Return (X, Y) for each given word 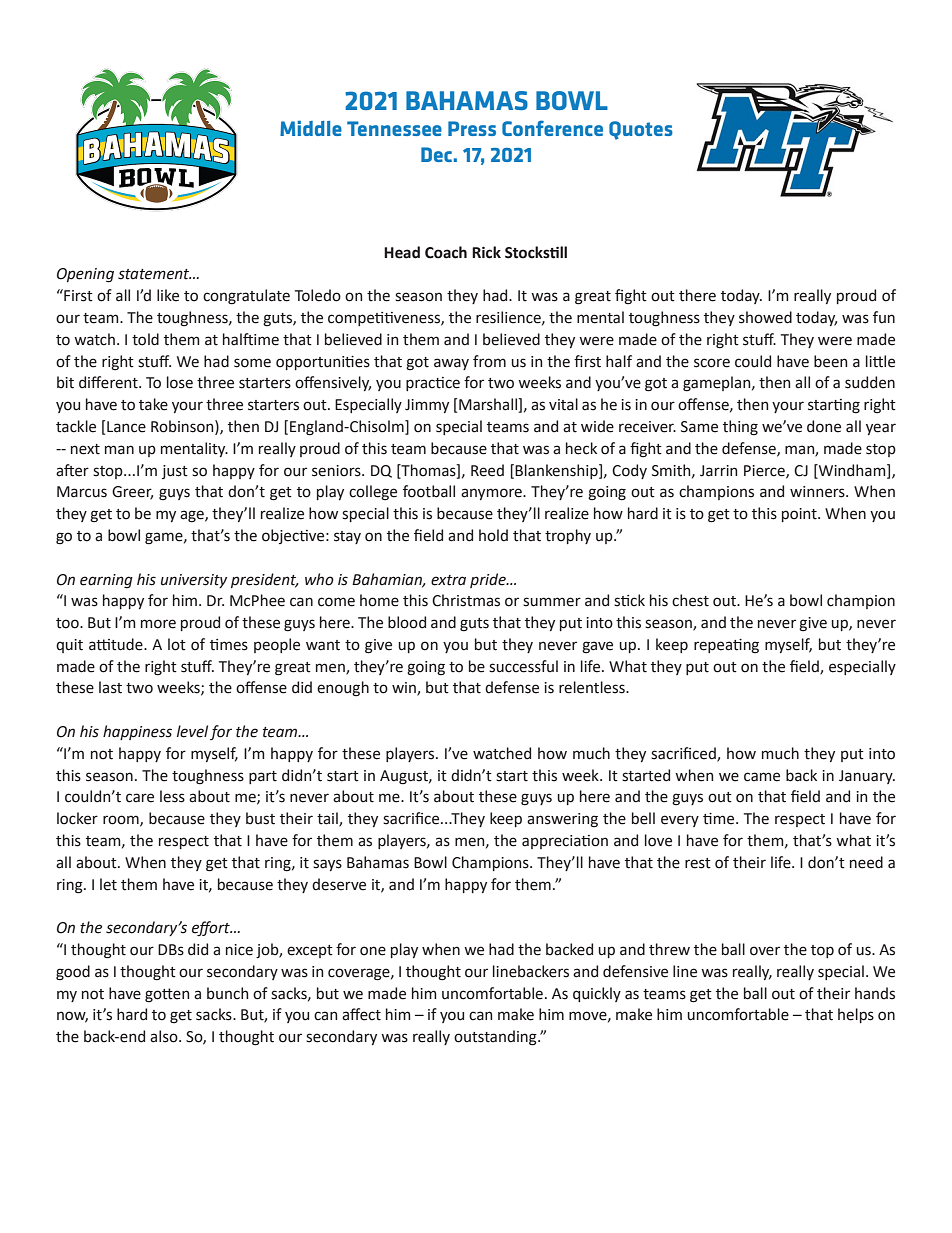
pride (489, 580)
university (194, 581)
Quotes (641, 130)
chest (690, 600)
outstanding (496, 1038)
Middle (311, 128)
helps (856, 1015)
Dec (436, 154)
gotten (167, 995)
